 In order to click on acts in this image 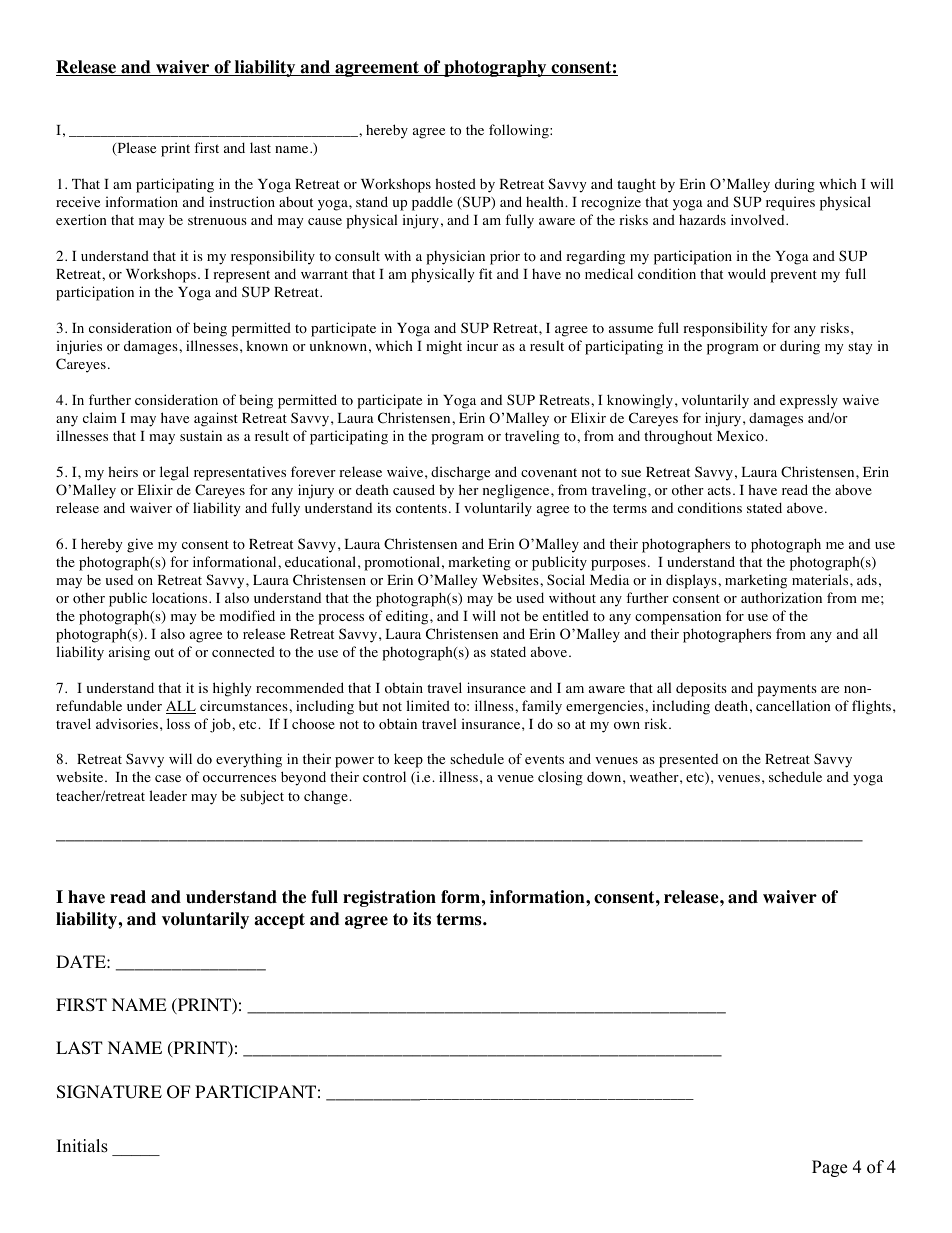, I will do `click(719, 490)`.
